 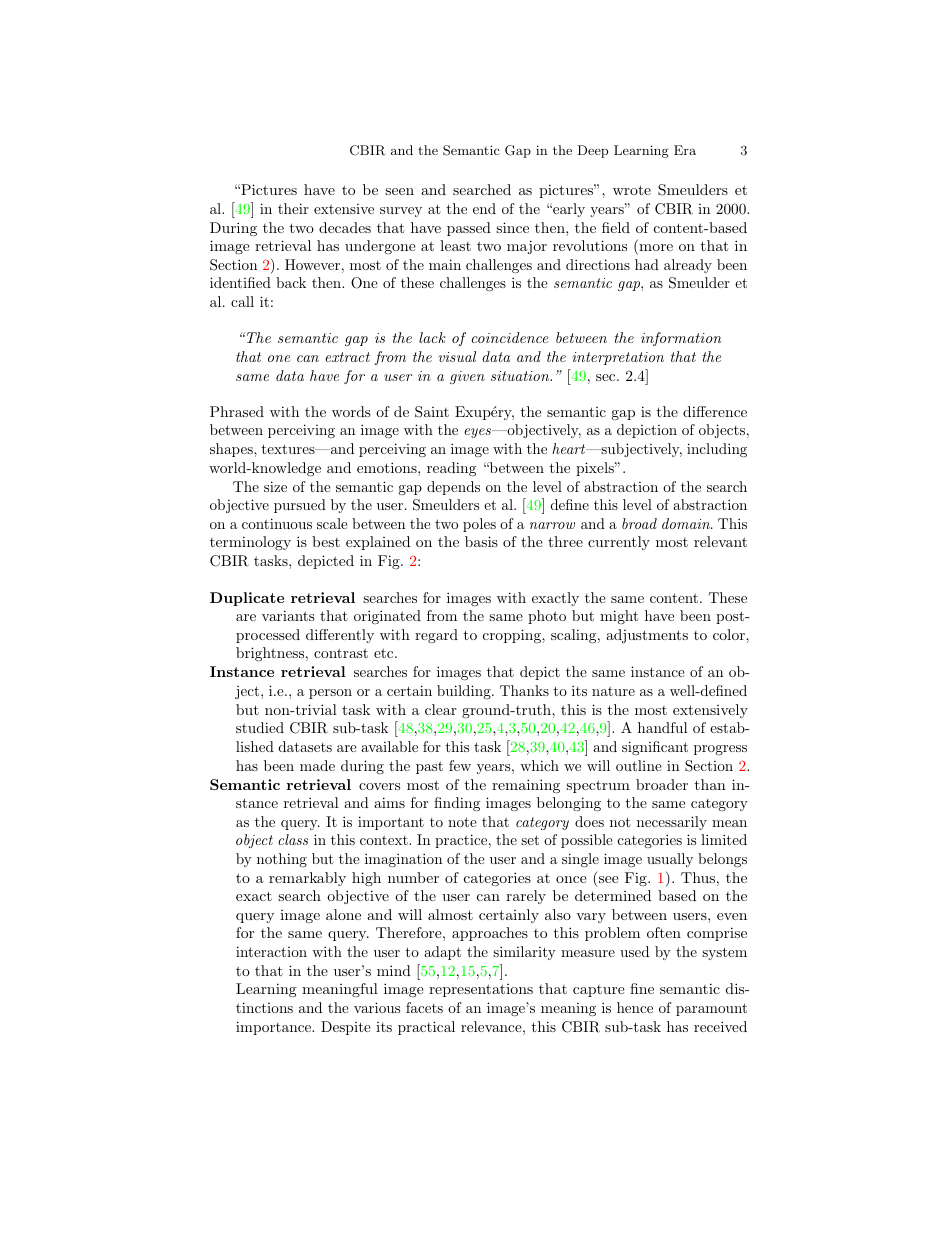 What do you see at coordinates (481, 990) in the page?
I see `representations` at bounding box center [481, 990].
